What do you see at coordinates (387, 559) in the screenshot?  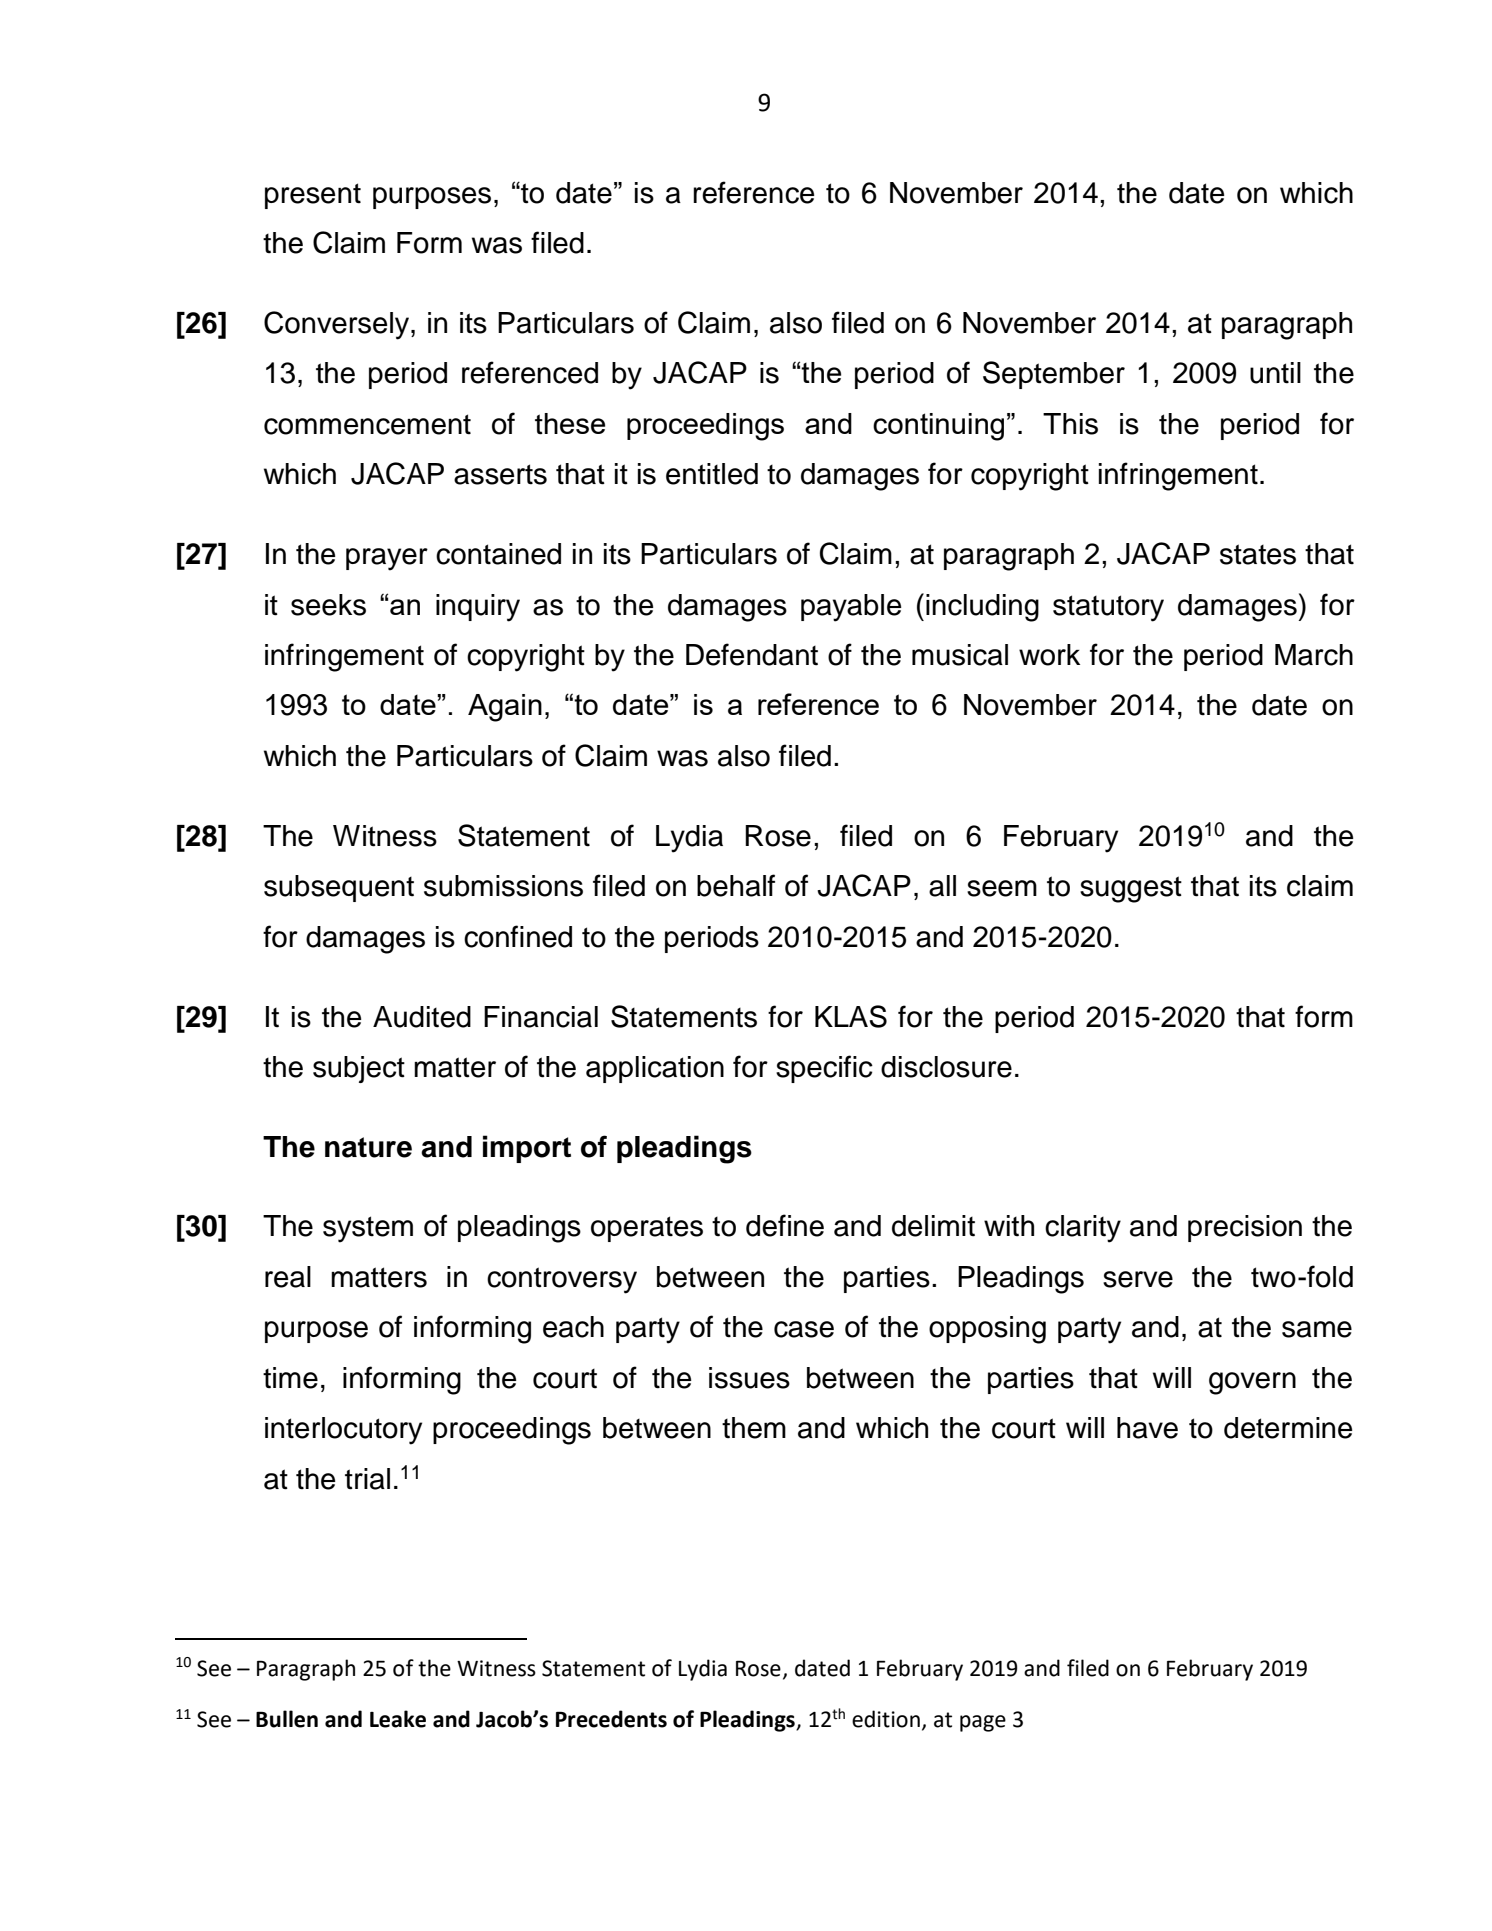 I see `prayer` at bounding box center [387, 559].
